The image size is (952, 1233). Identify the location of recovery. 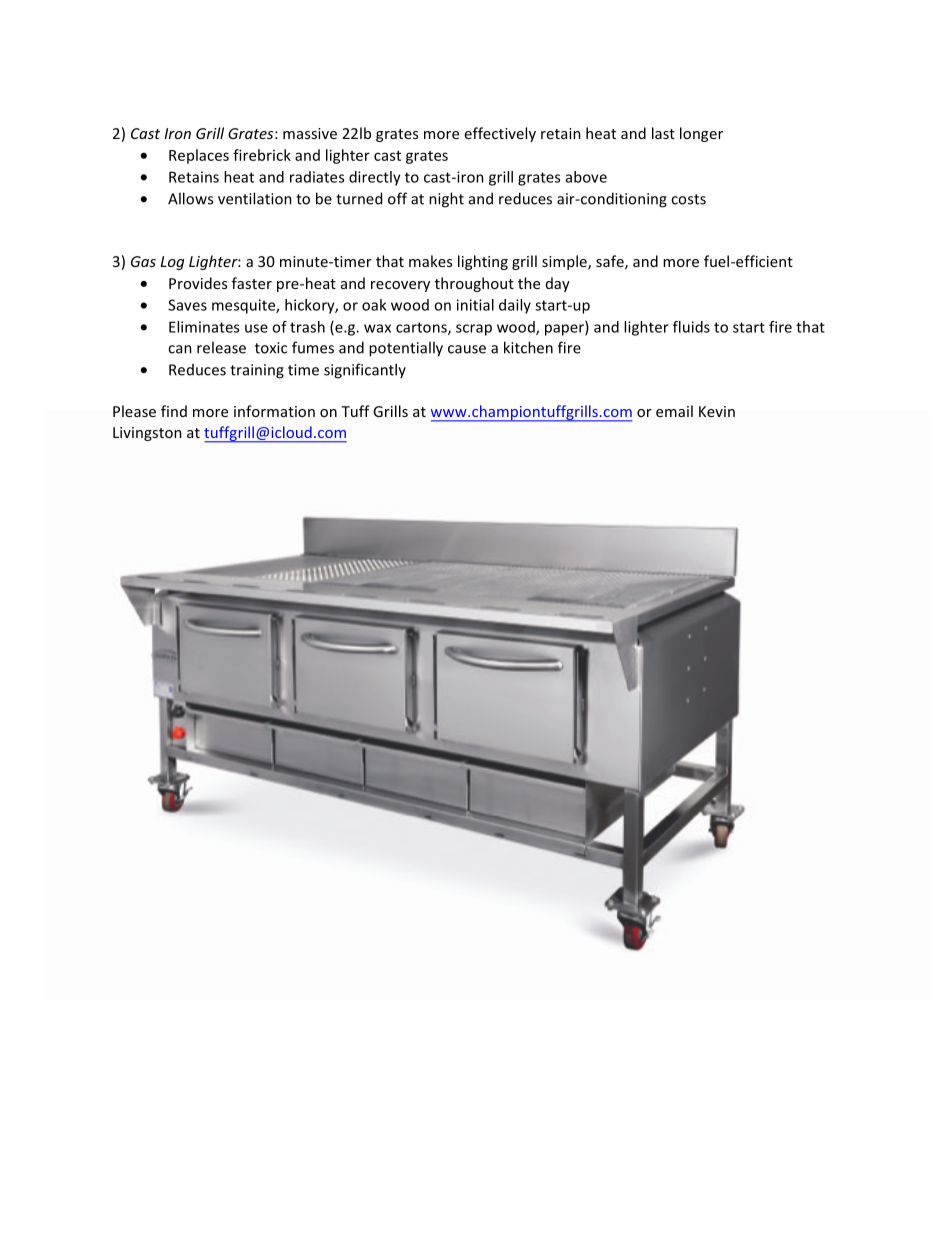
(400, 286).
